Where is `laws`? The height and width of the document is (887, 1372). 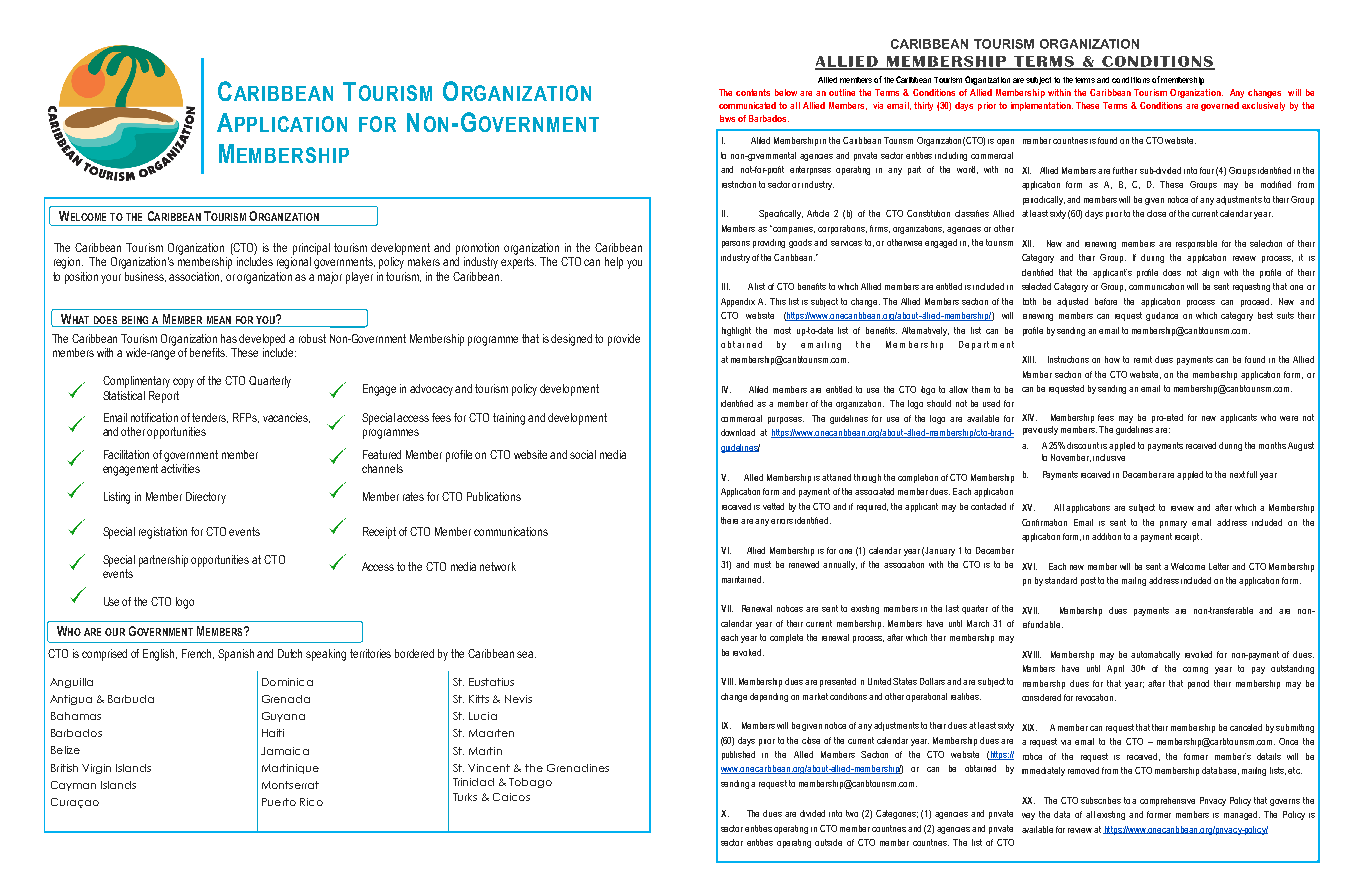 laws is located at coordinates (727, 118).
